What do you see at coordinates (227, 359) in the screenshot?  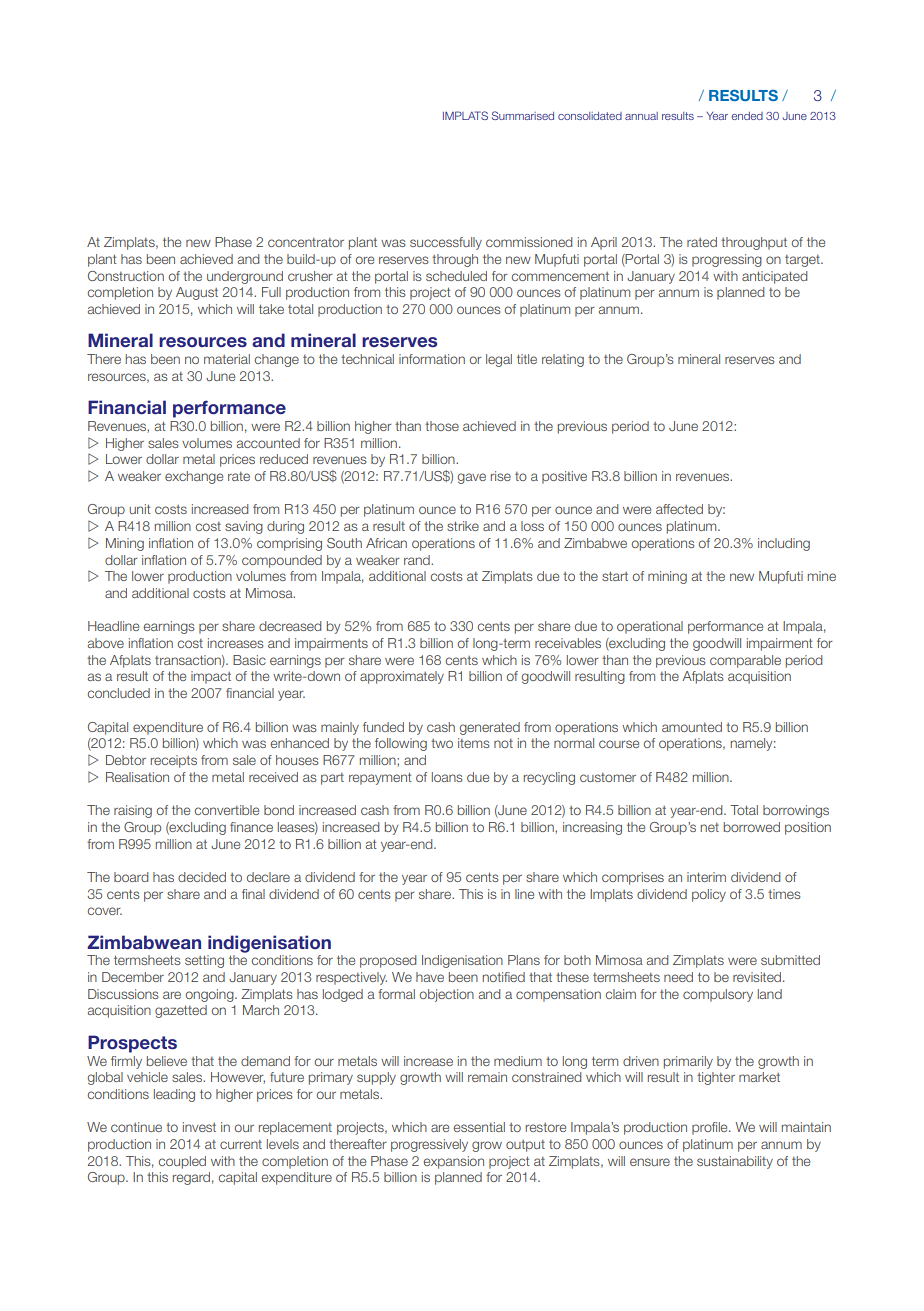 I see `material` at bounding box center [227, 359].
